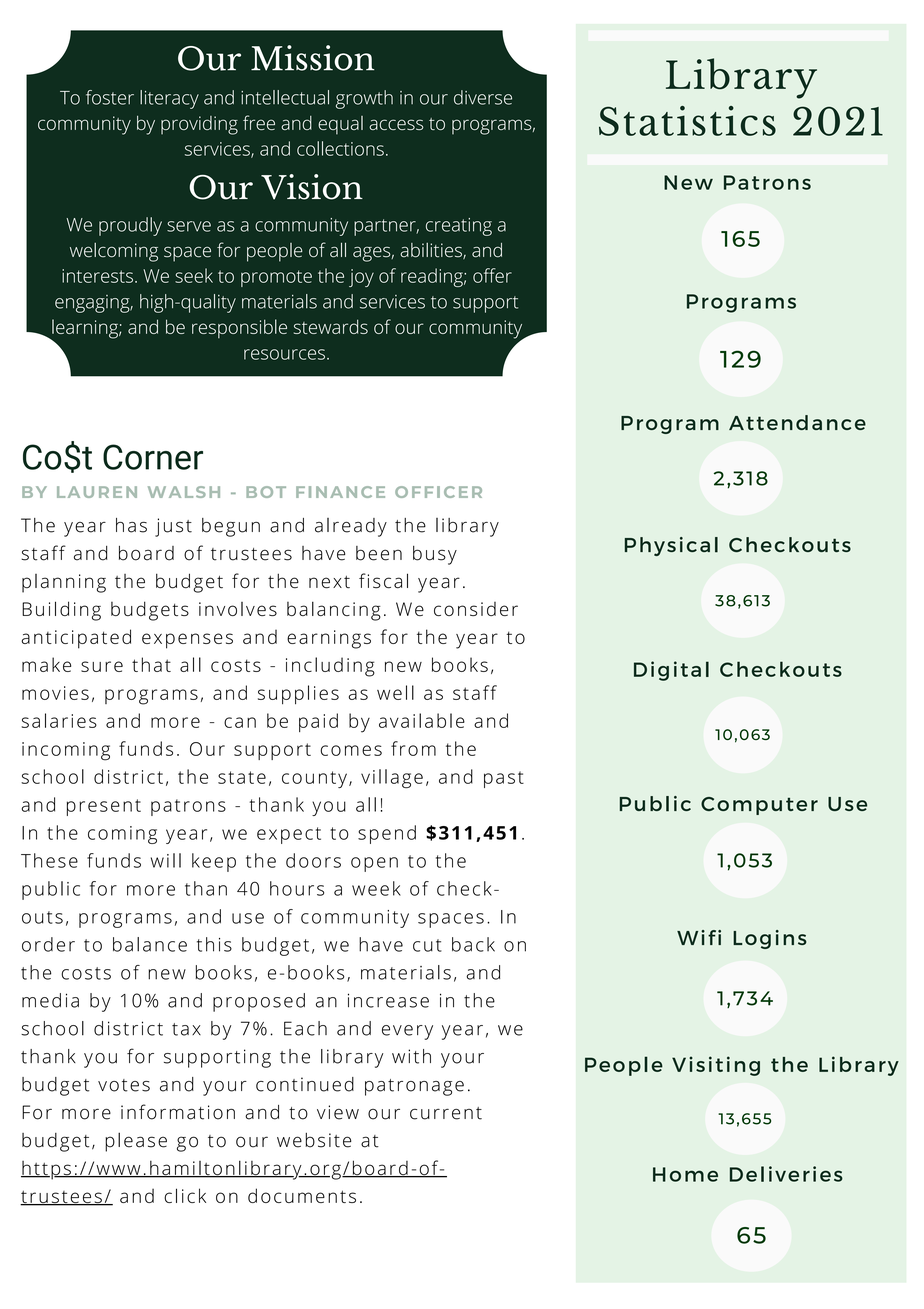 The width and height of the document is (924, 1309). I want to click on consider, so click(476, 609).
